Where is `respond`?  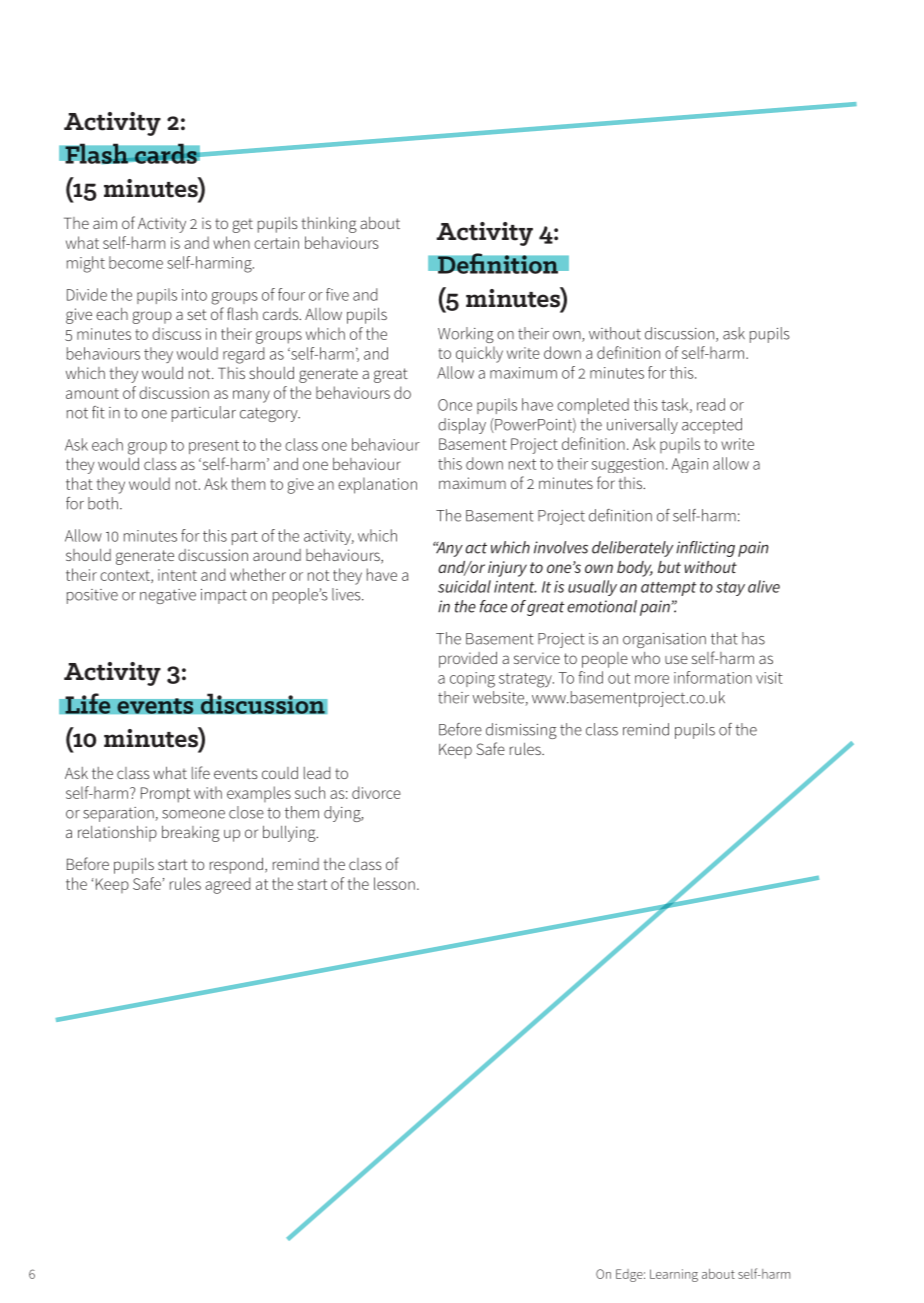 respond is located at coordinates (236, 866).
